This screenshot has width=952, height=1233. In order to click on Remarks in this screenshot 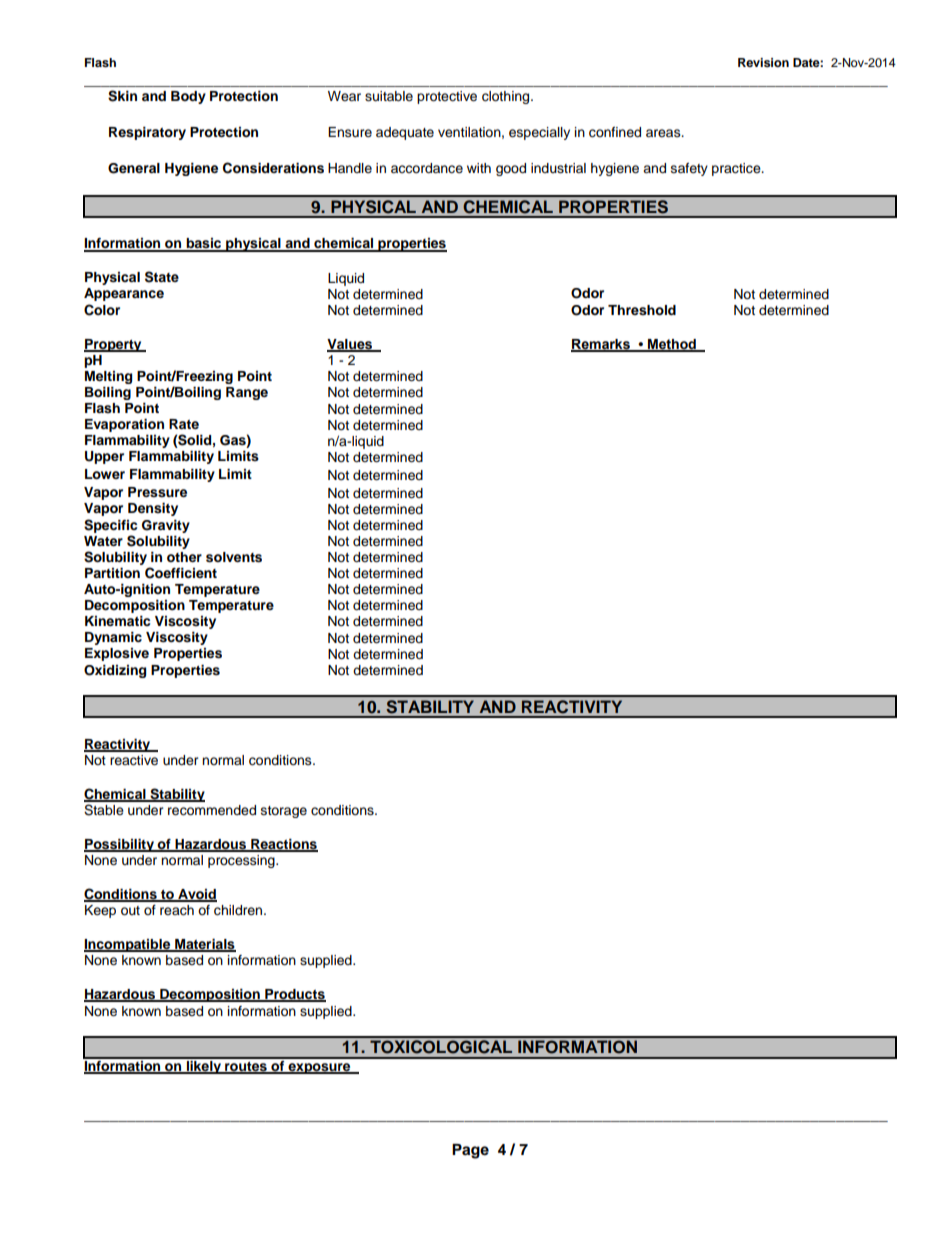, I will do `click(601, 345)`.
